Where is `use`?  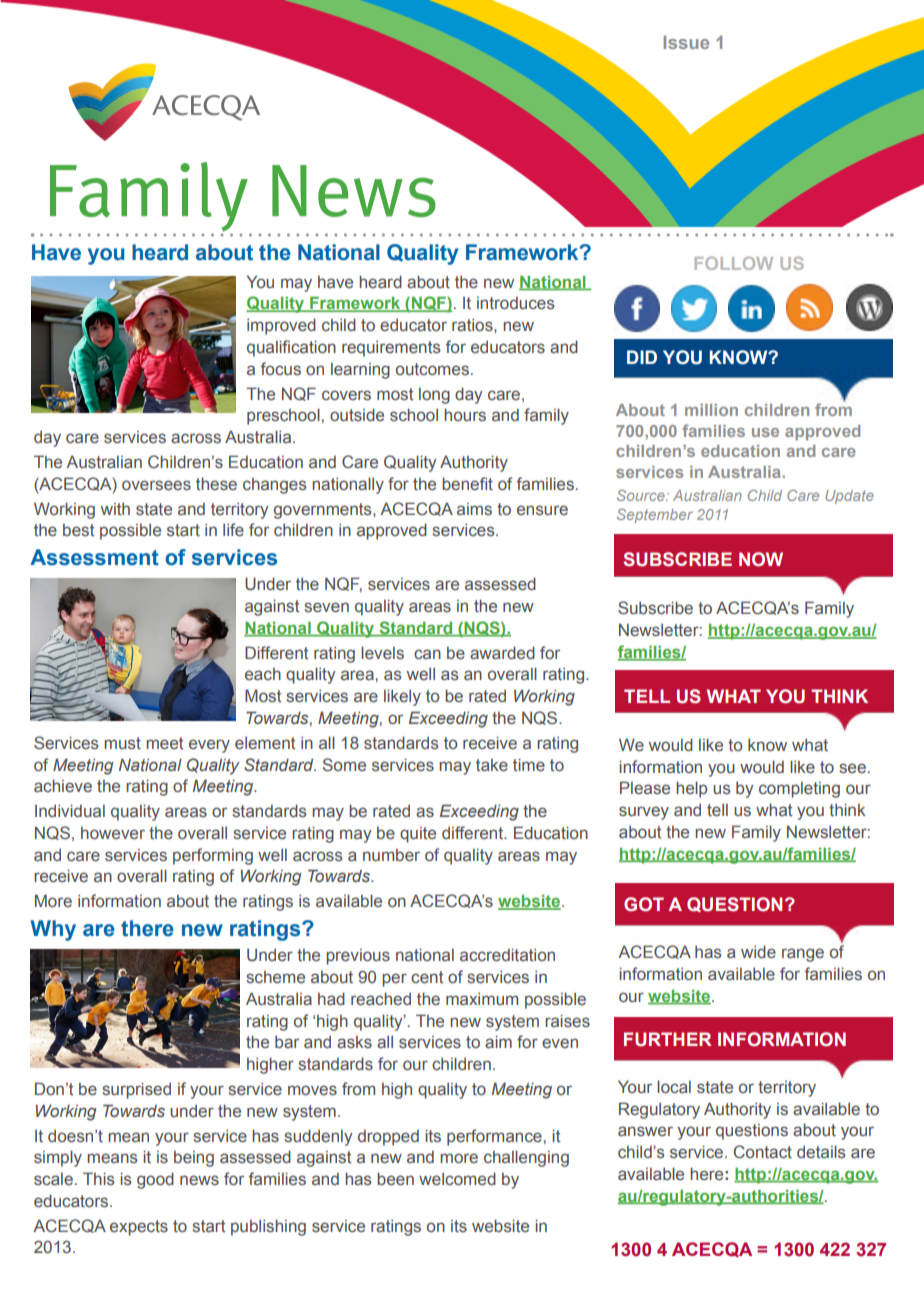
use is located at coordinates (765, 432).
